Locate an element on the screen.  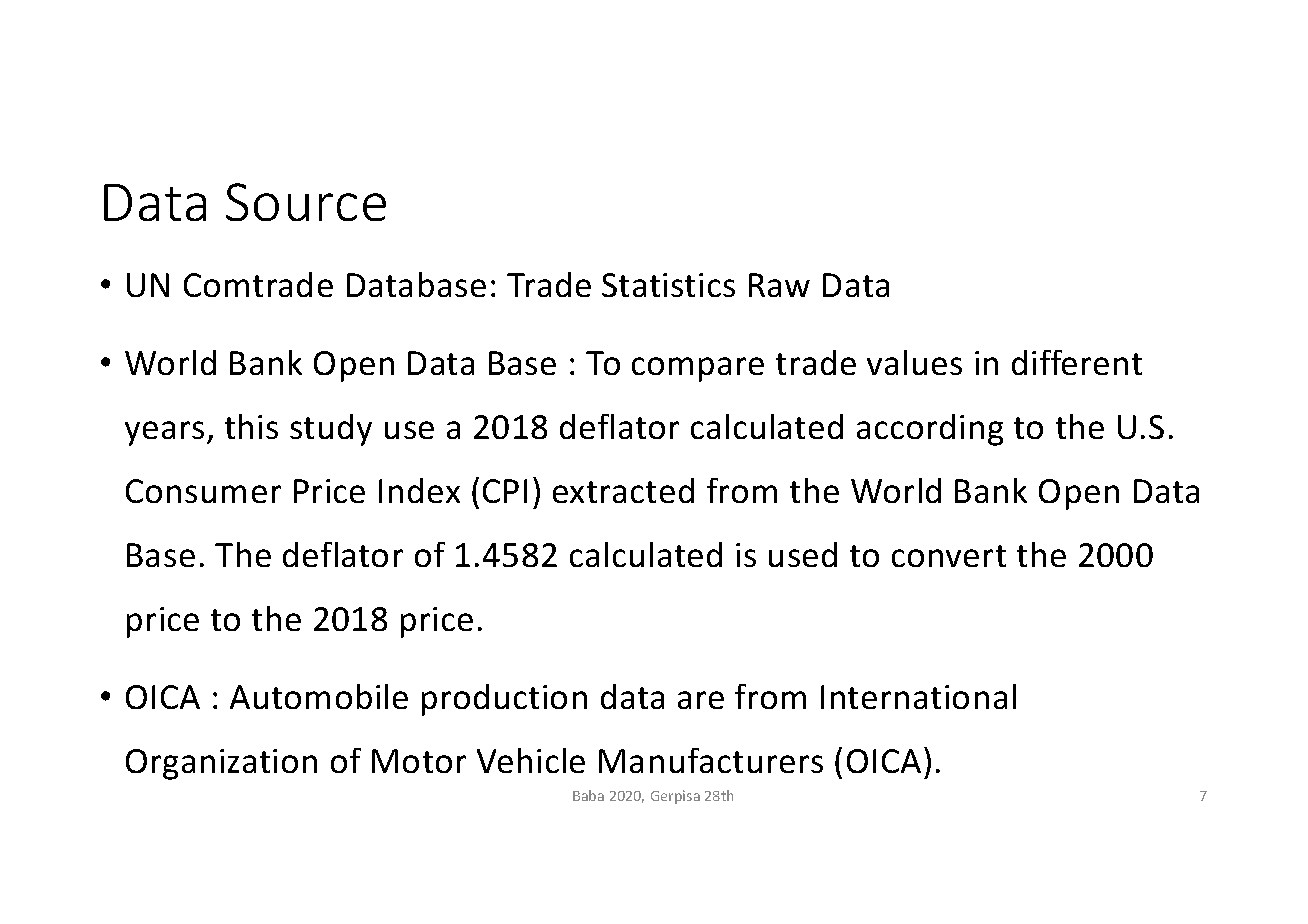
according is located at coordinates (930, 430).
